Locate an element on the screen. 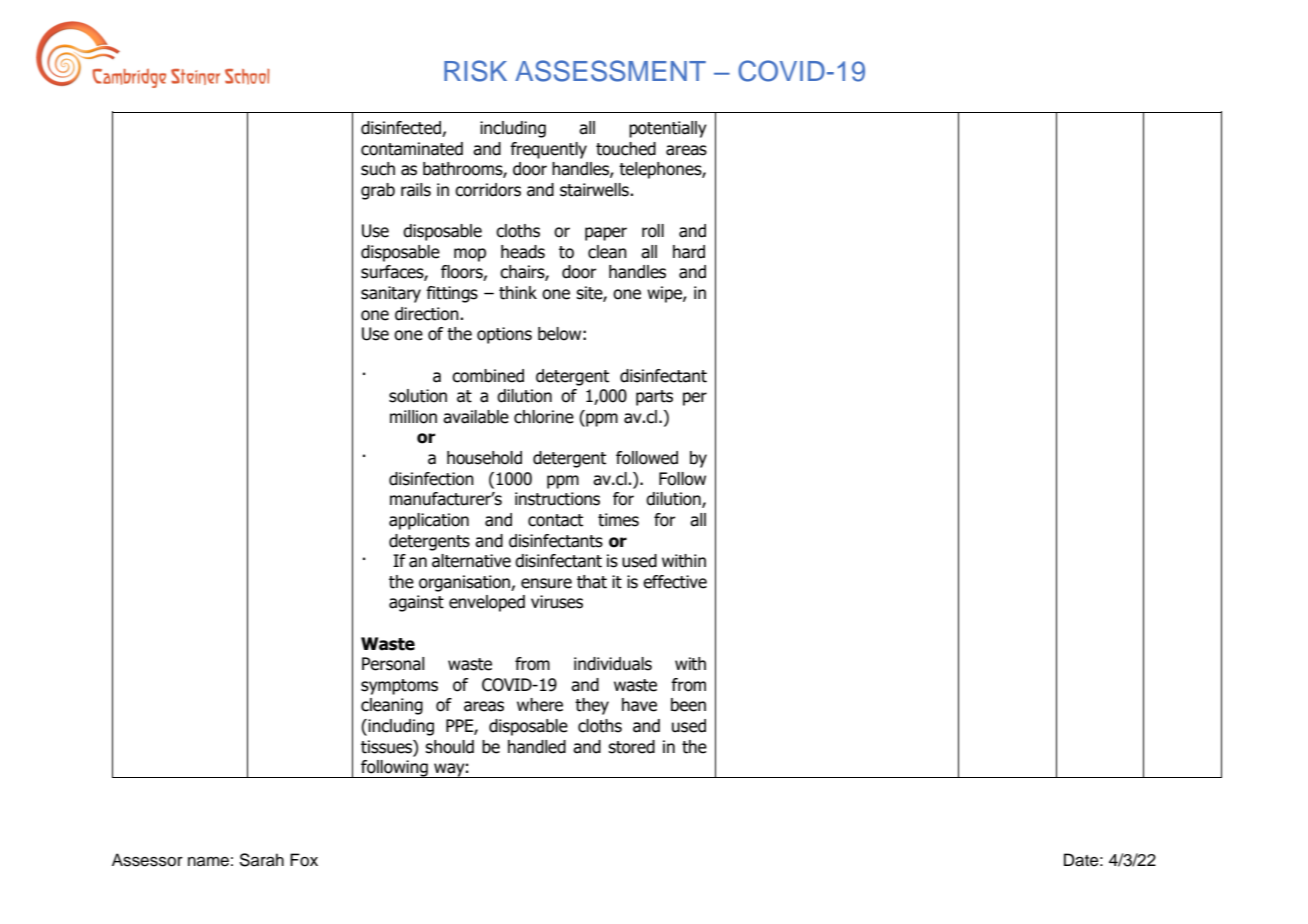  stored is located at coordinates (631, 747).
